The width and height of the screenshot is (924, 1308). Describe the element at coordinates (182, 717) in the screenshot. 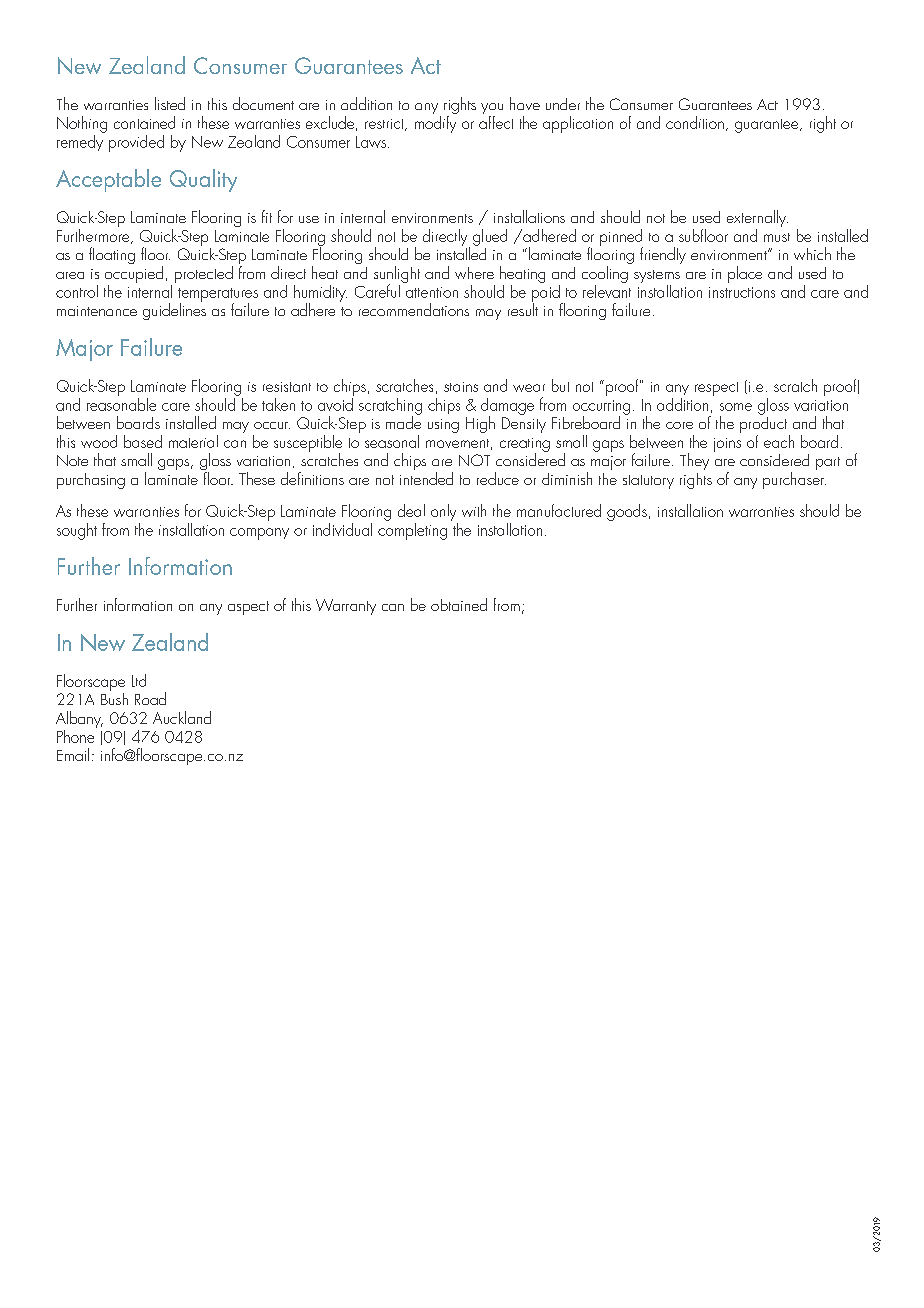

I see `Auckland` at that location.
